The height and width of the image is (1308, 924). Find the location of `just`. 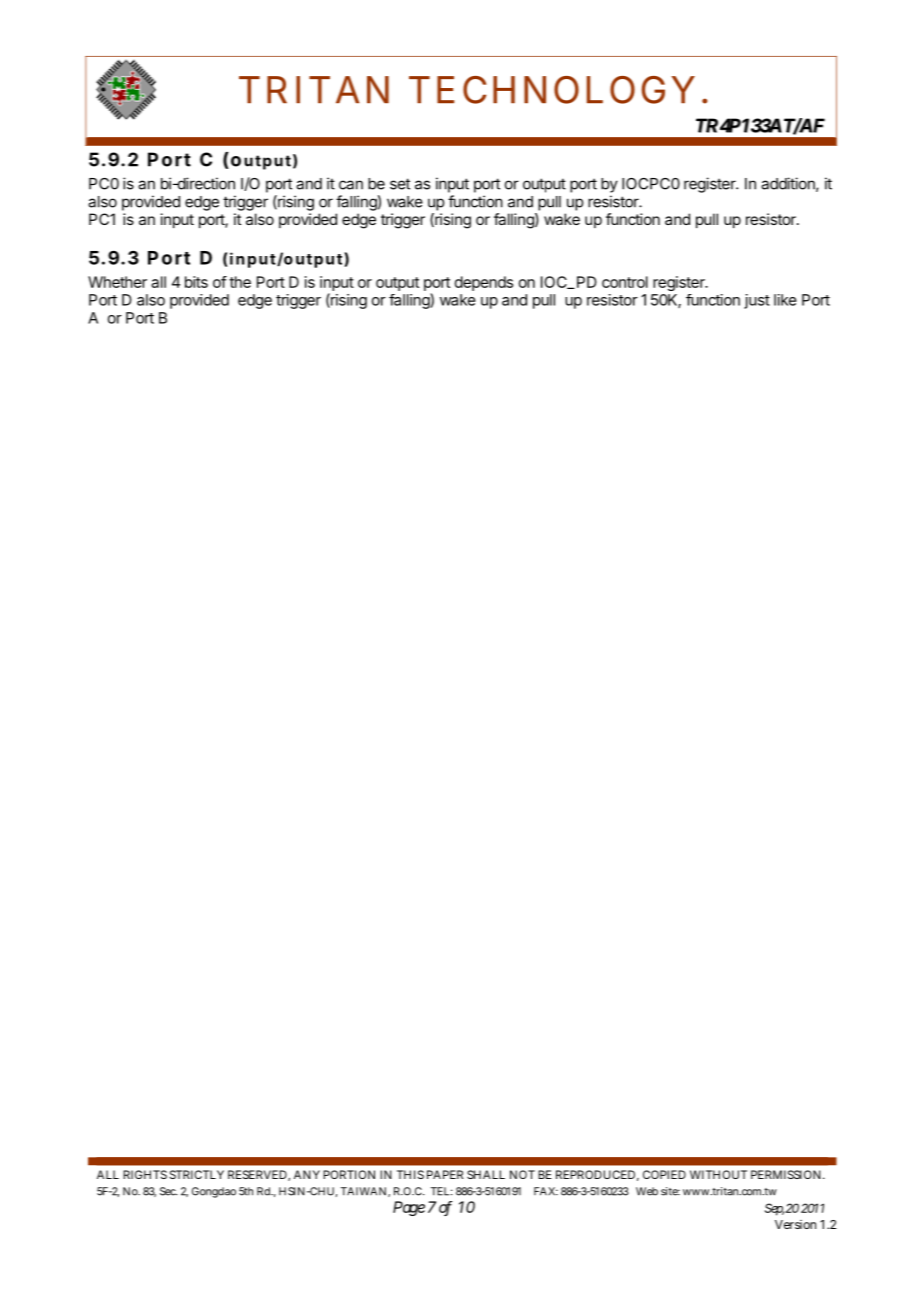

just is located at coordinates (757, 301).
